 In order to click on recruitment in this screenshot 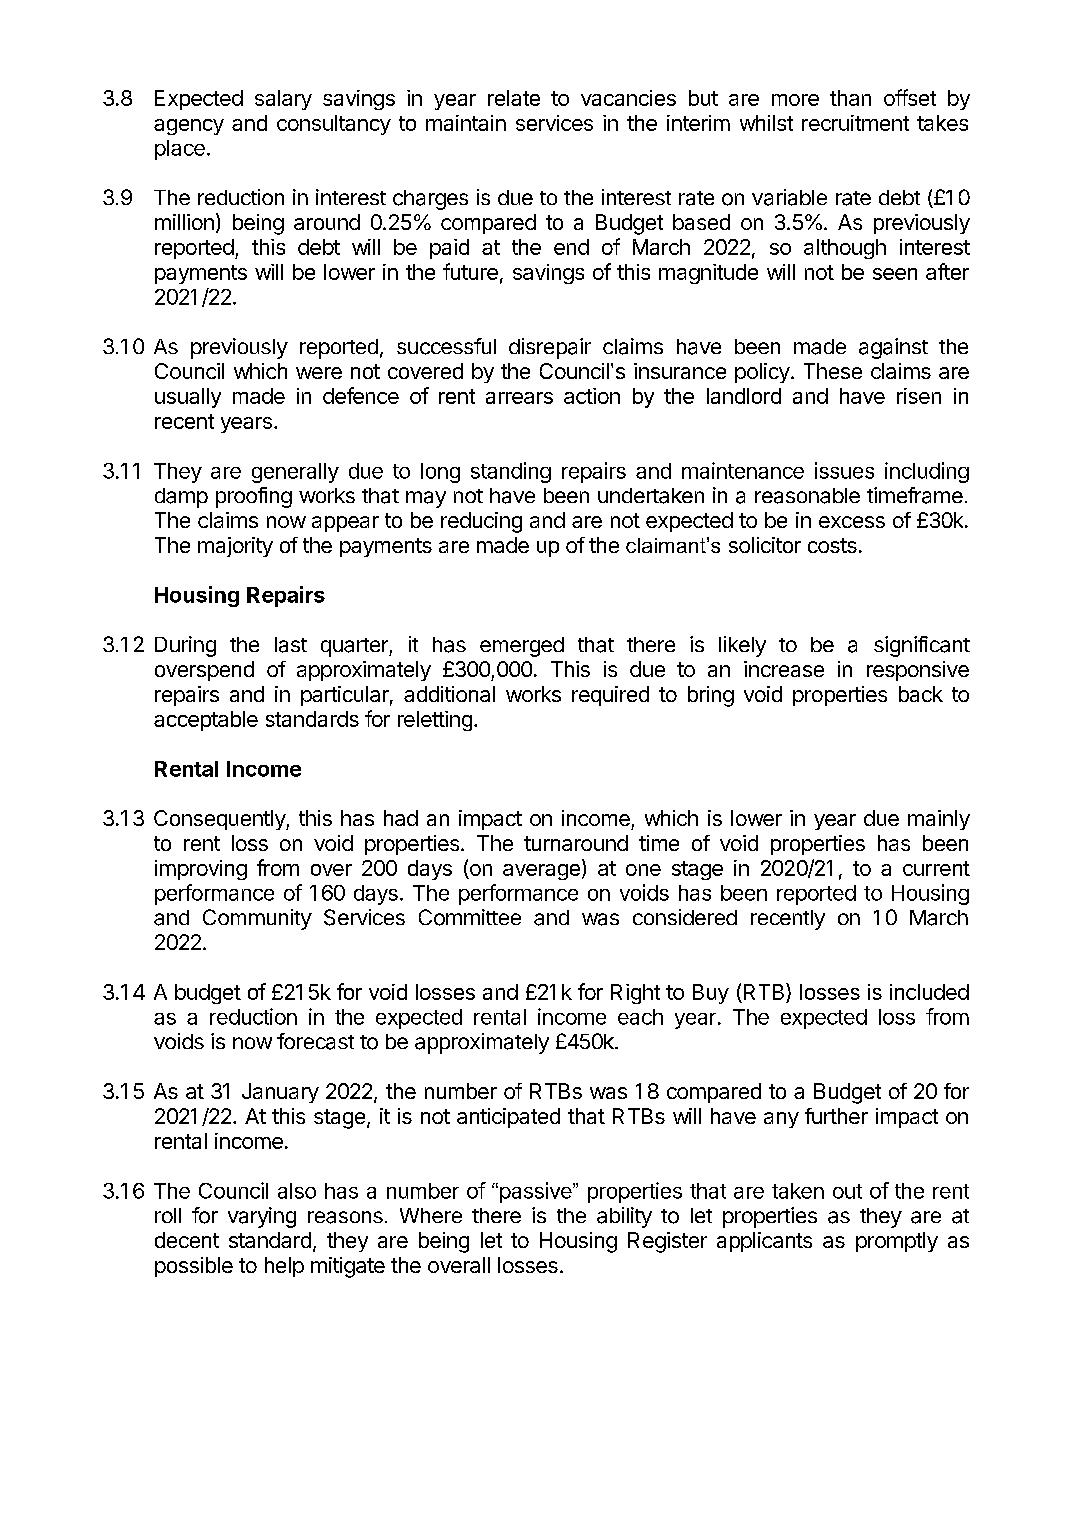, I will do `click(855, 123)`.
